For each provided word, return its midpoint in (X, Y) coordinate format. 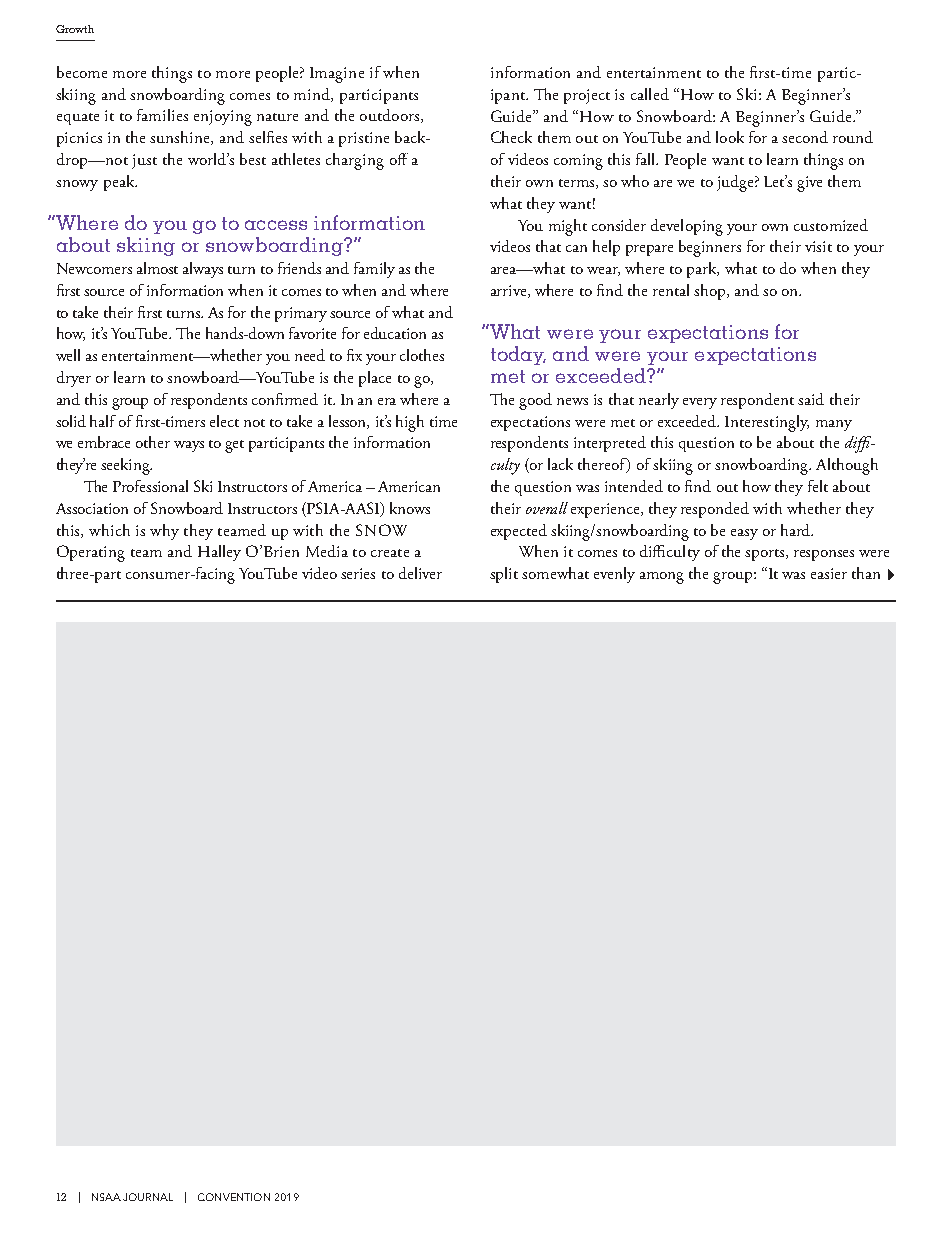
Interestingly (767, 423)
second (805, 137)
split (504, 575)
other (153, 442)
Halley (219, 553)
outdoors (389, 115)
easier (829, 573)
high (410, 423)
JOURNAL (148, 1197)
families (162, 115)
